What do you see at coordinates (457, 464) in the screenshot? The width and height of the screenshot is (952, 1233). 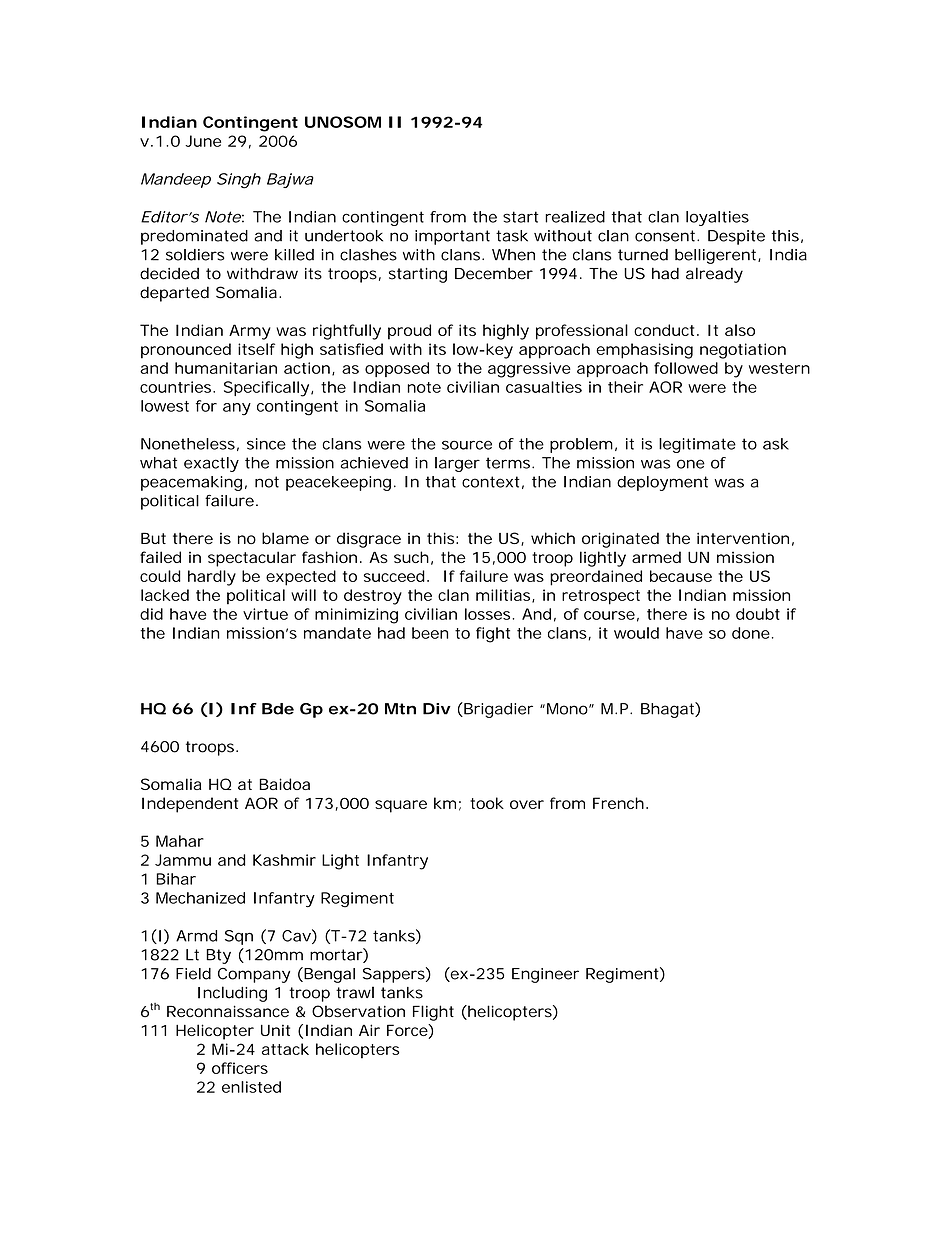 I see `larger` at bounding box center [457, 464].
